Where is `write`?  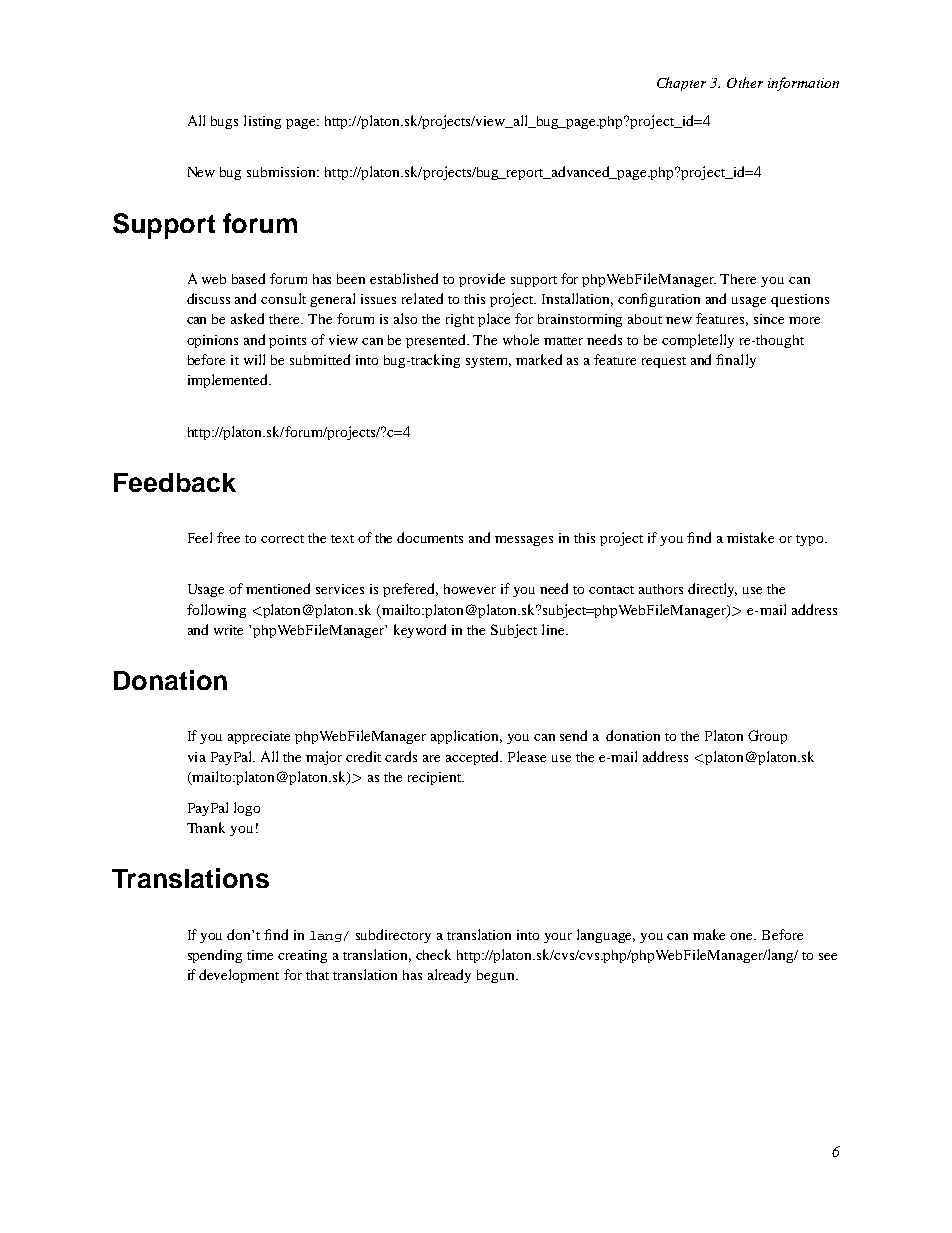 write is located at coordinates (228, 630).
